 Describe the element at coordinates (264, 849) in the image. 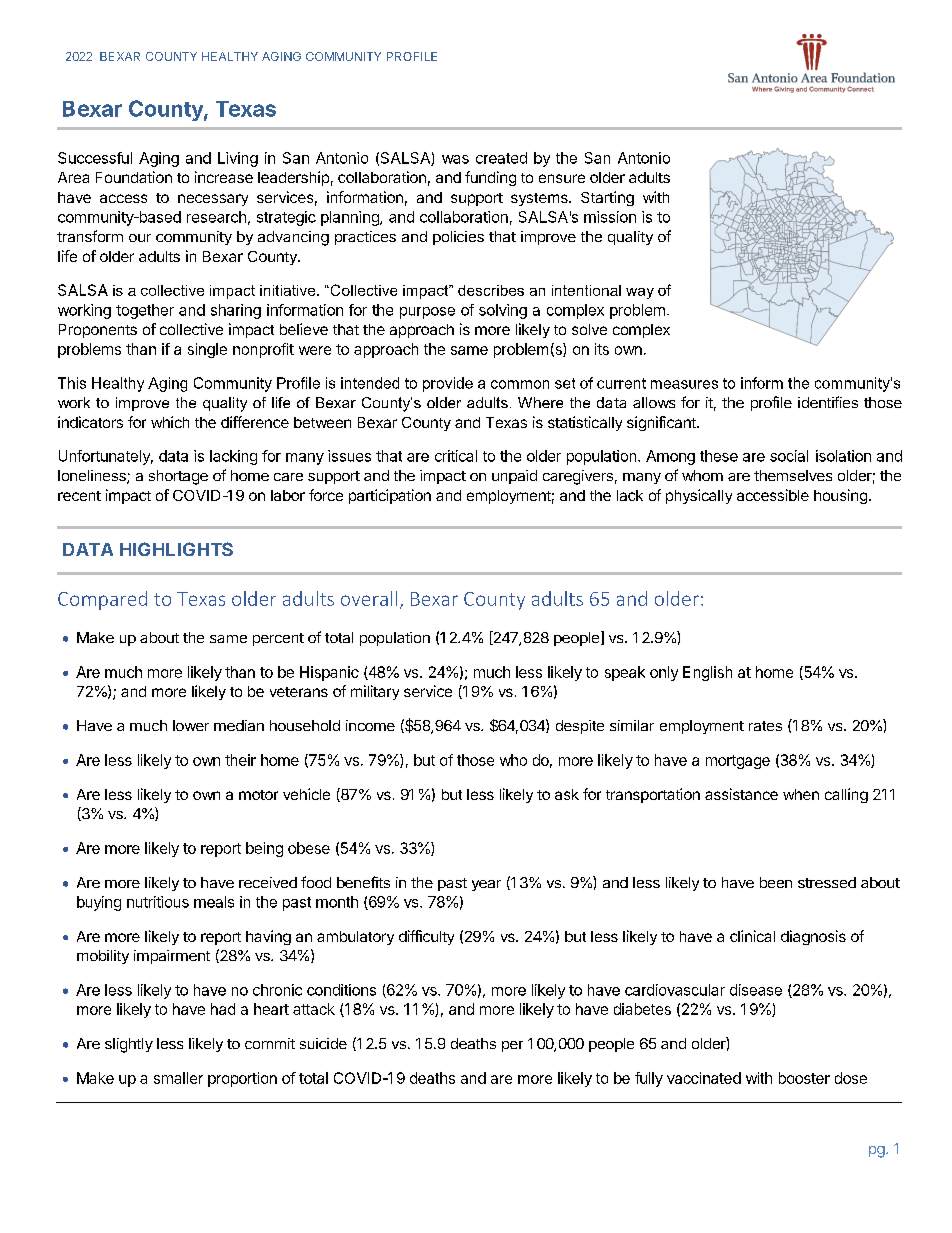

I see `being` at that location.
